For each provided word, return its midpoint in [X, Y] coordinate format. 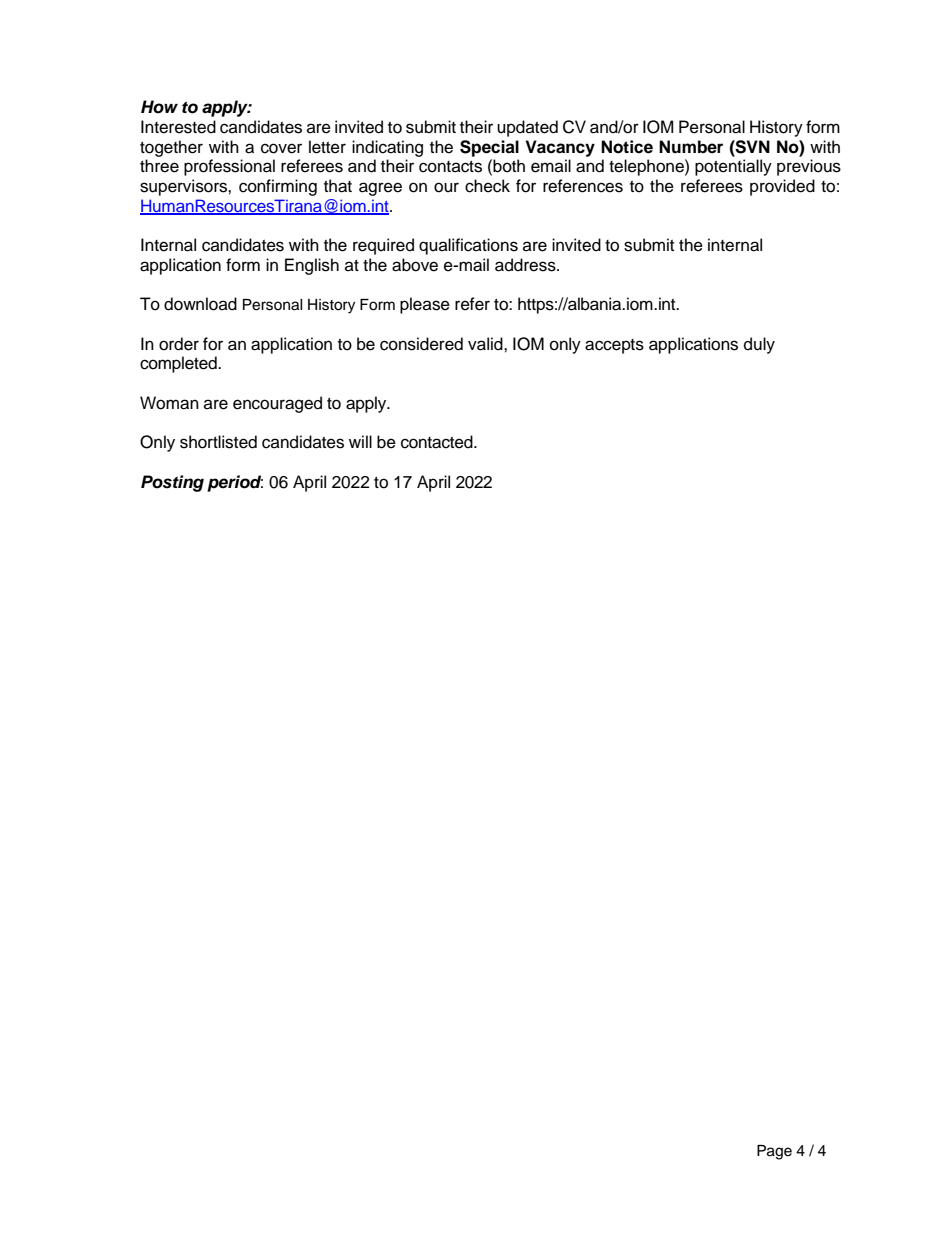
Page [774, 1152]
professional [229, 167]
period [235, 483]
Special [489, 148]
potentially [733, 167]
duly [759, 345]
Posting [172, 483]
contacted [438, 442]
